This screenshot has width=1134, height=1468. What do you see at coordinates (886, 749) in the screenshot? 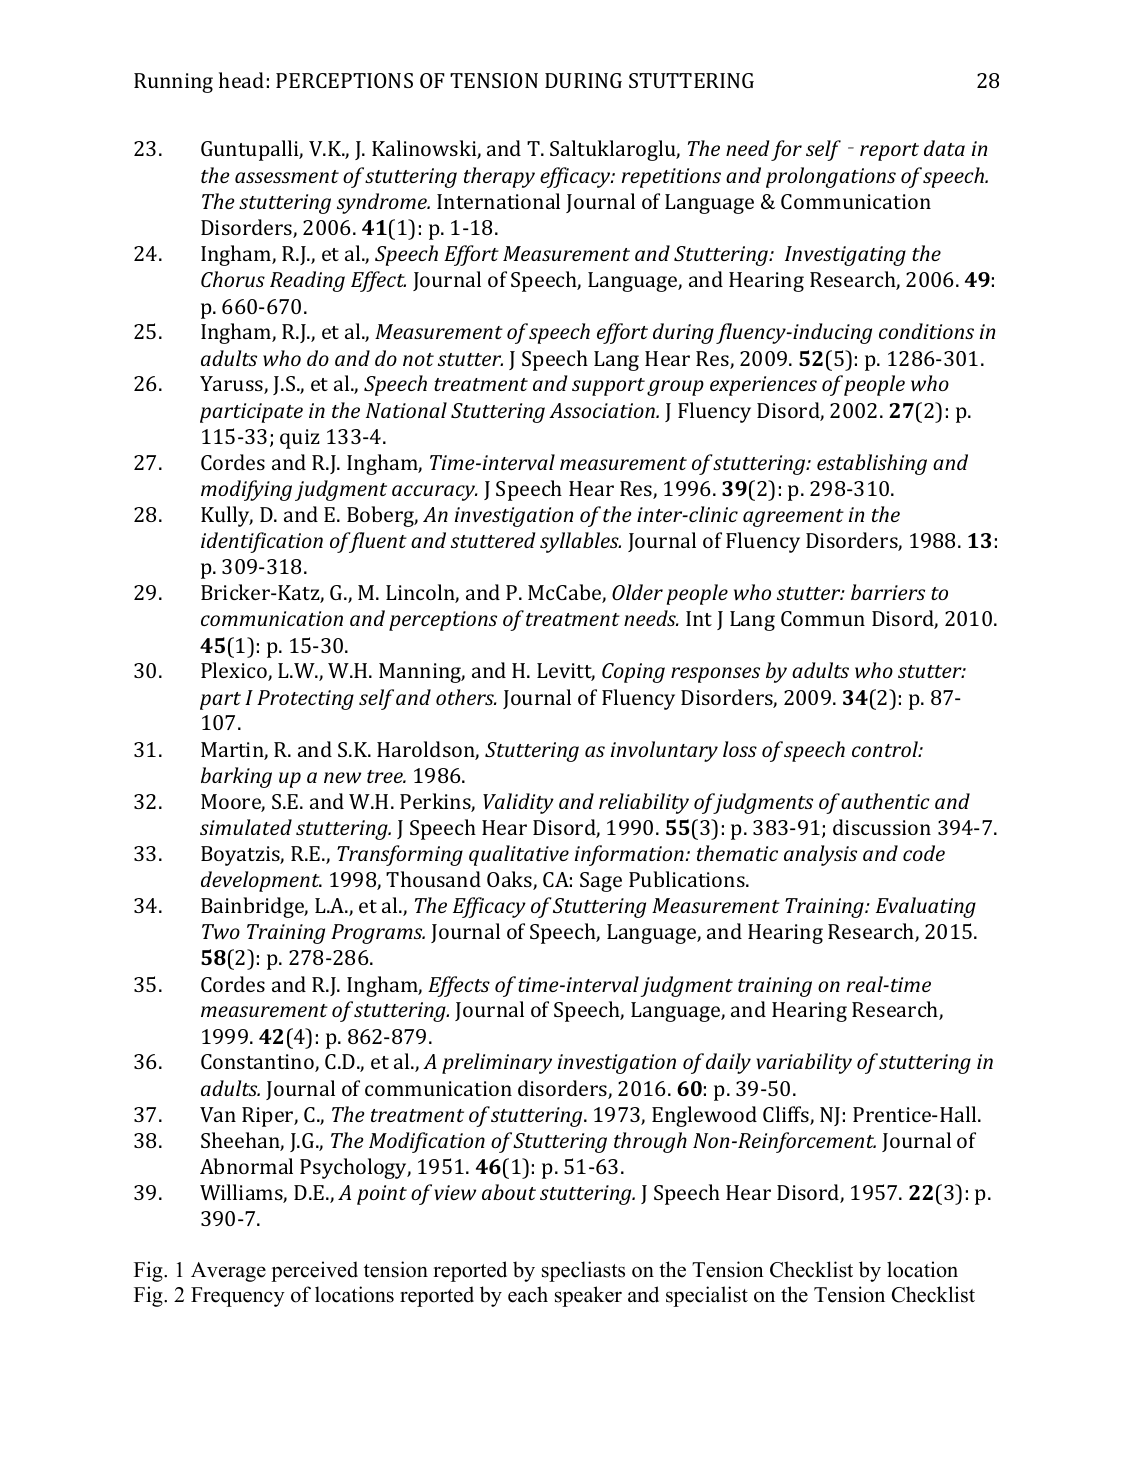
I see `control` at bounding box center [886, 749].
